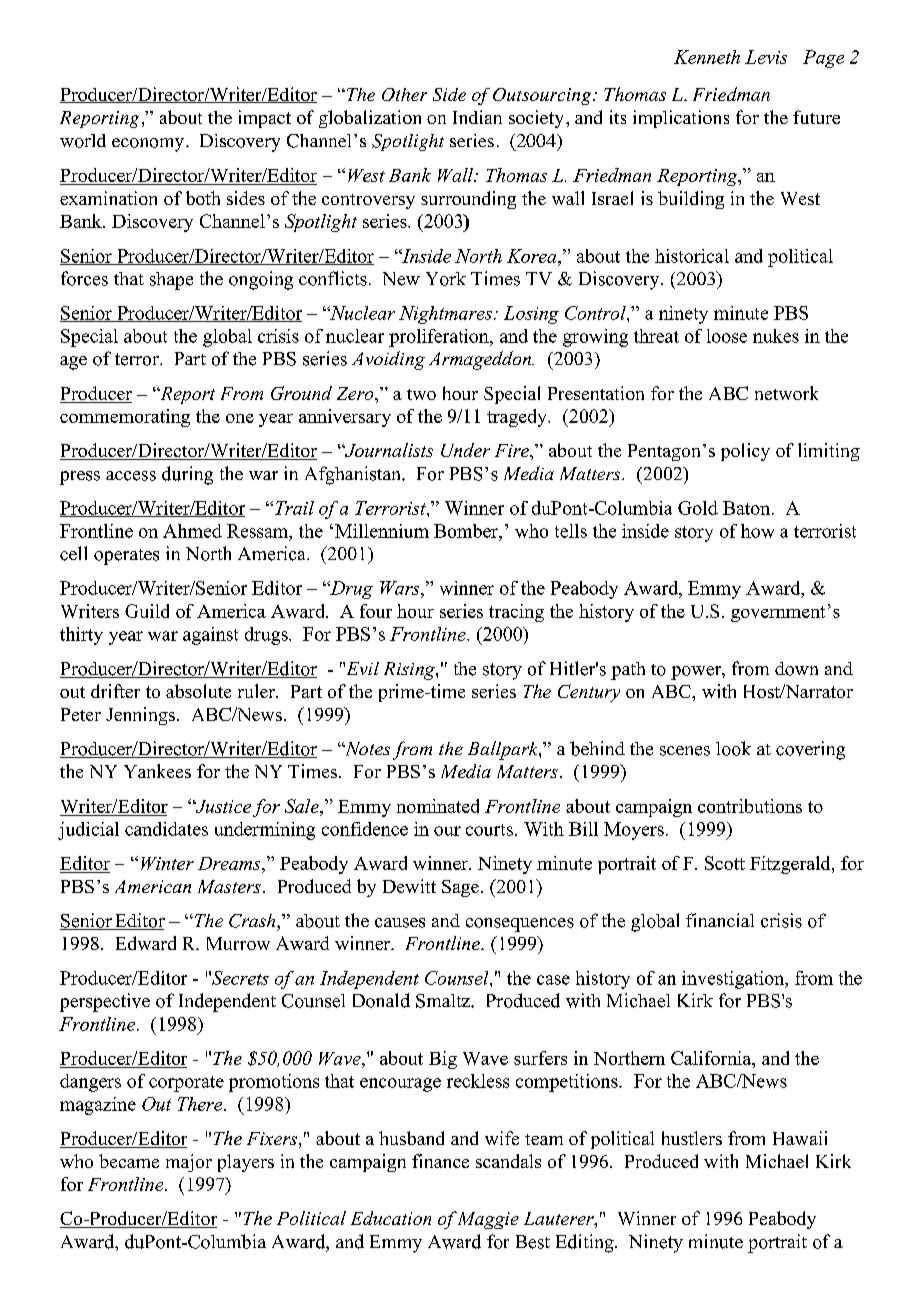 This page has width=915, height=1316. I want to click on Fire, so click(513, 450).
